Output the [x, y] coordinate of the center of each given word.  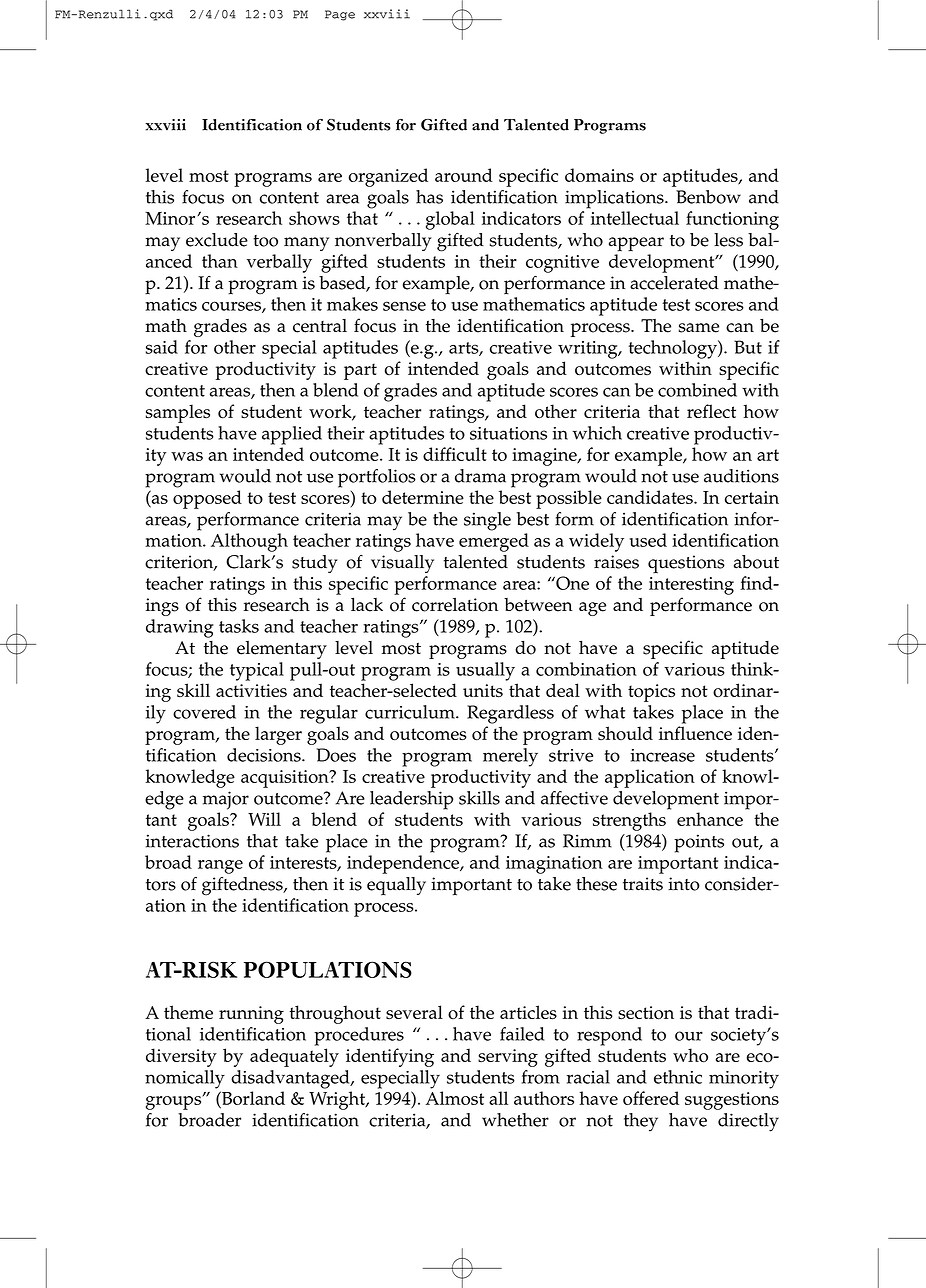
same [699, 328]
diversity [181, 1057]
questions [686, 564]
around [464, 175]
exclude [217, 240]
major [226, 800]
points [699, 843]
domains [599, 175]
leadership [411, 800]
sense [404, 306]
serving [508, 1058]
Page [340, 15]
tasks [239, 626]
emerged [494, 542]
